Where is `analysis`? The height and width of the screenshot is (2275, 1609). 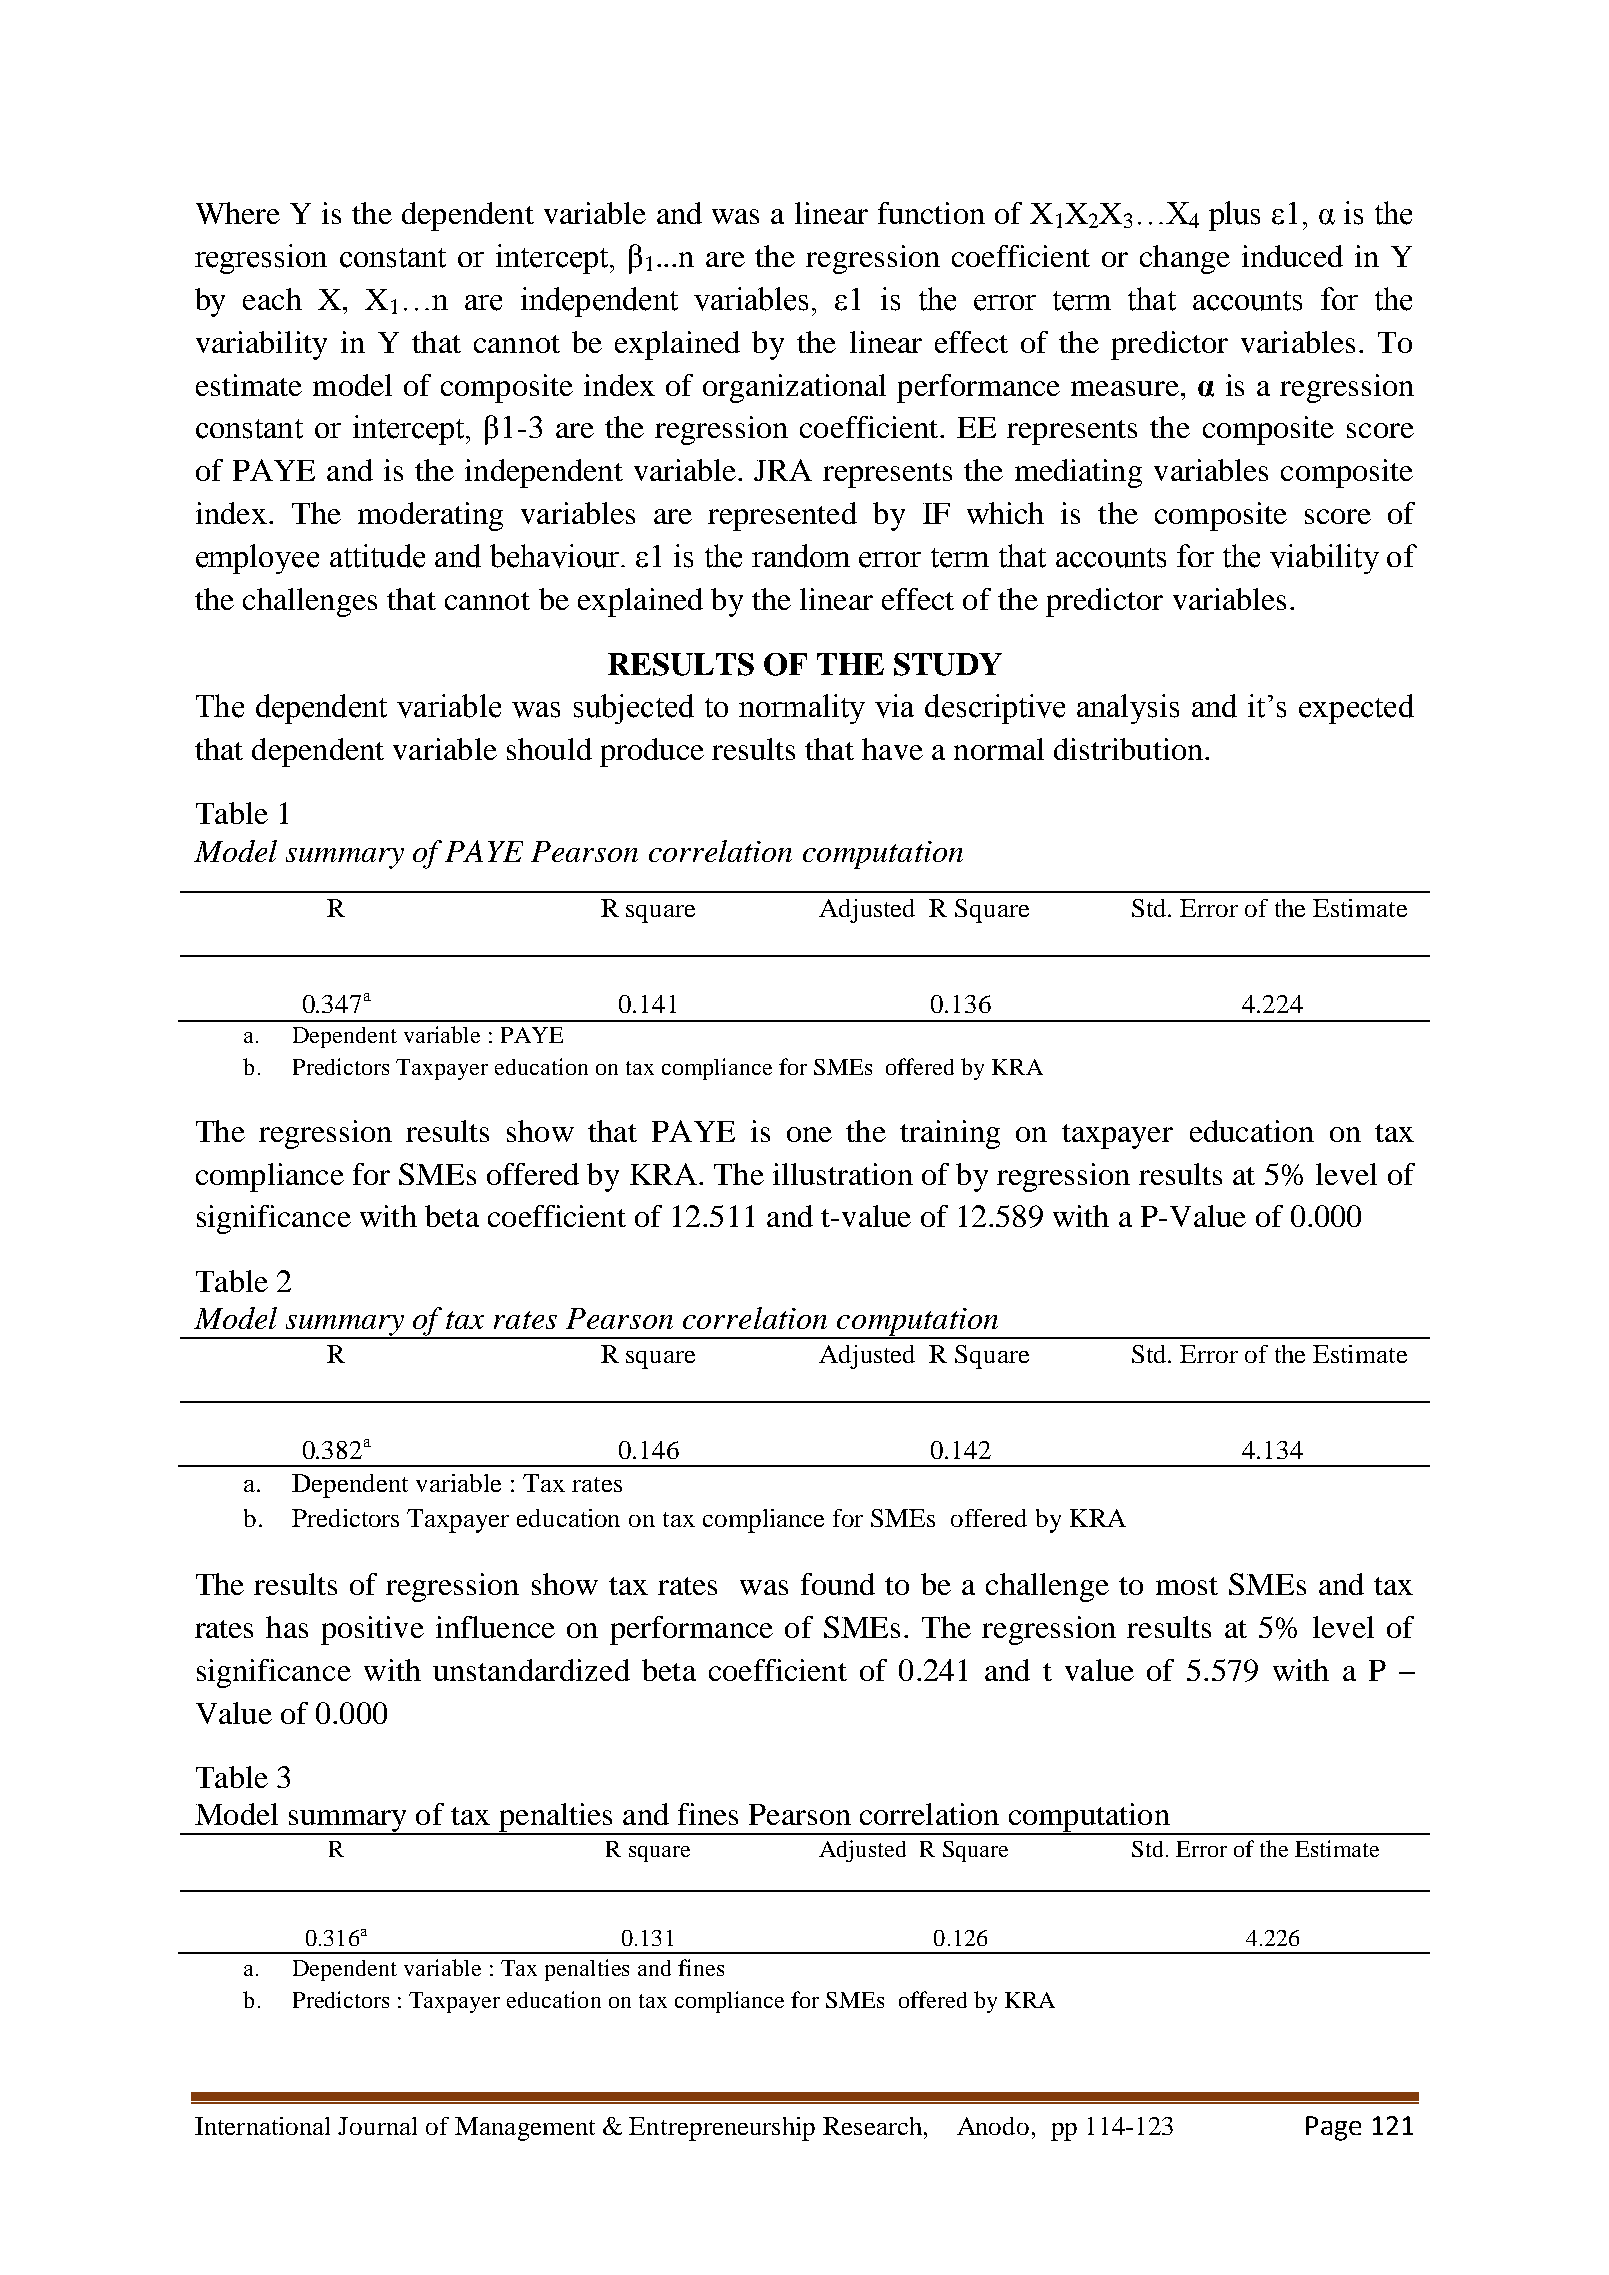
analysis is located at coordinates (1128, 709).
